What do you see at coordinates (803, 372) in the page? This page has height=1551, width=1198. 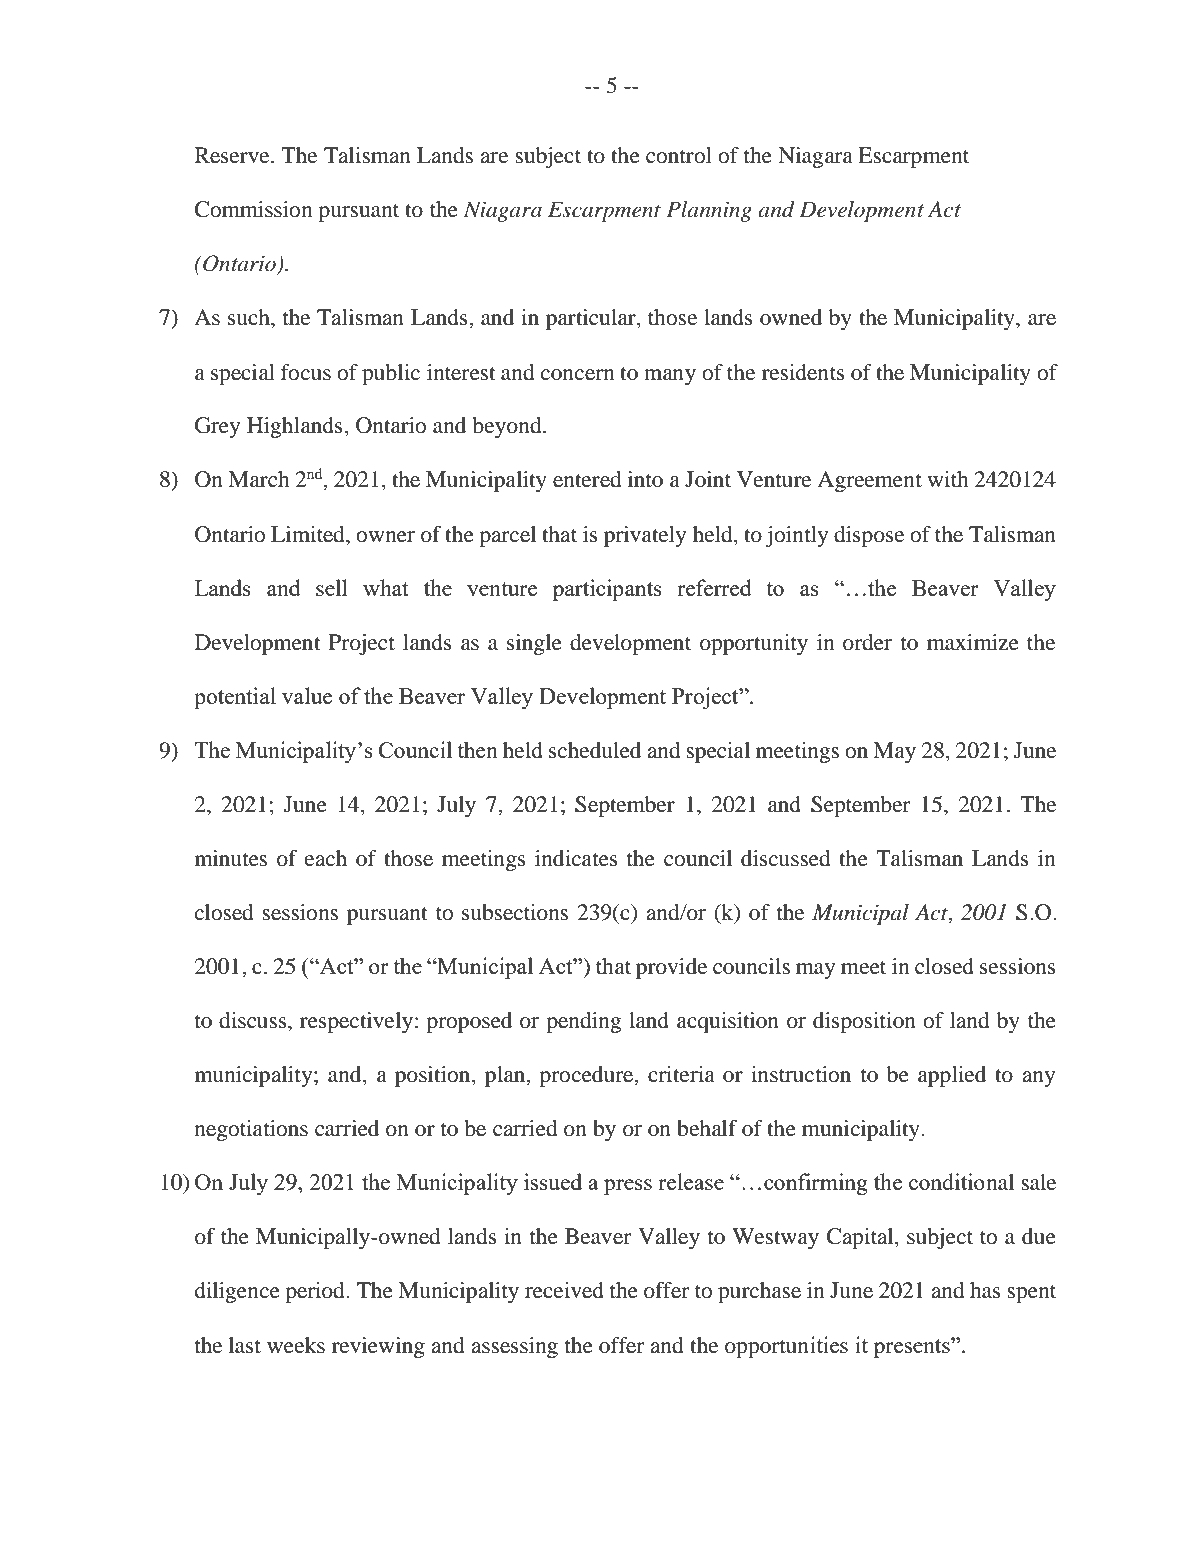 I see `residents` at bounding box center [803, 372].
